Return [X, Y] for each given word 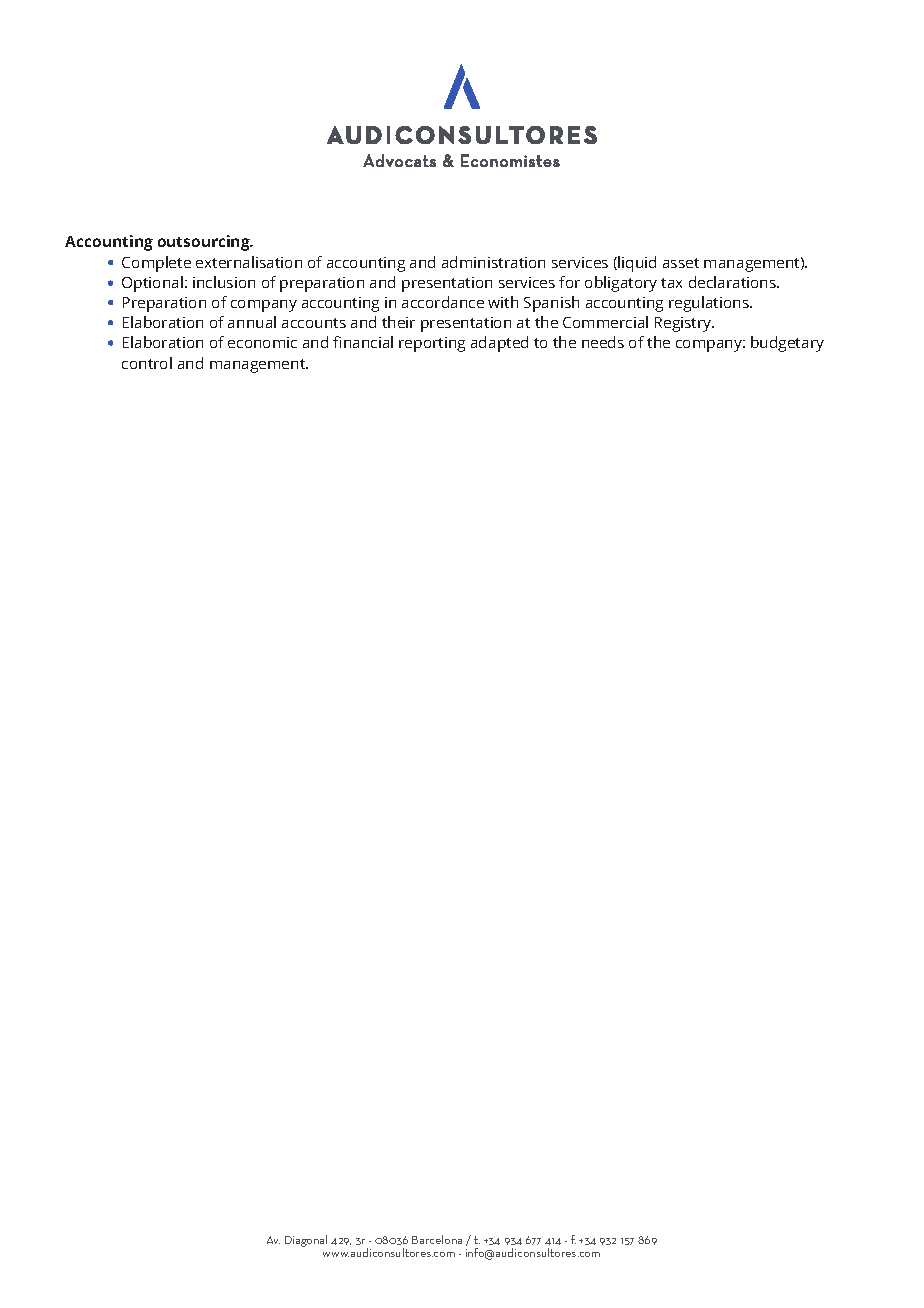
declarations [734, 282]
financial [363, 342]
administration [493, 262]
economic [262, 342]
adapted [499, 344]
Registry [684, 324]
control [147, 363]
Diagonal [306, 1241]
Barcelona [437, 1239]
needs [603, 342]
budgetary [787, 344]
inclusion [224, 282]
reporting [432, 344]
